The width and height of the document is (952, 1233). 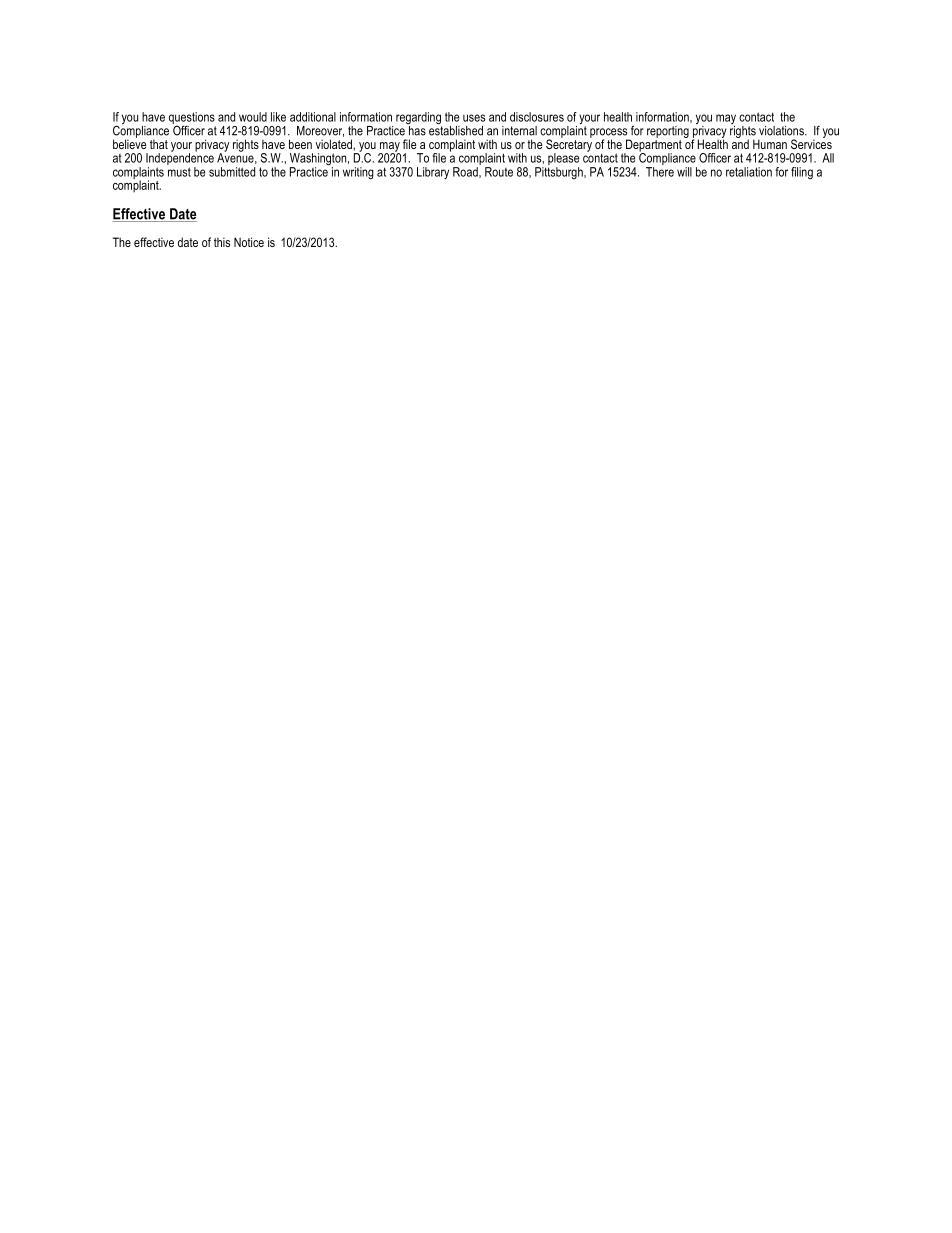 I want to click on Independence, so click(x=180, y=159).
